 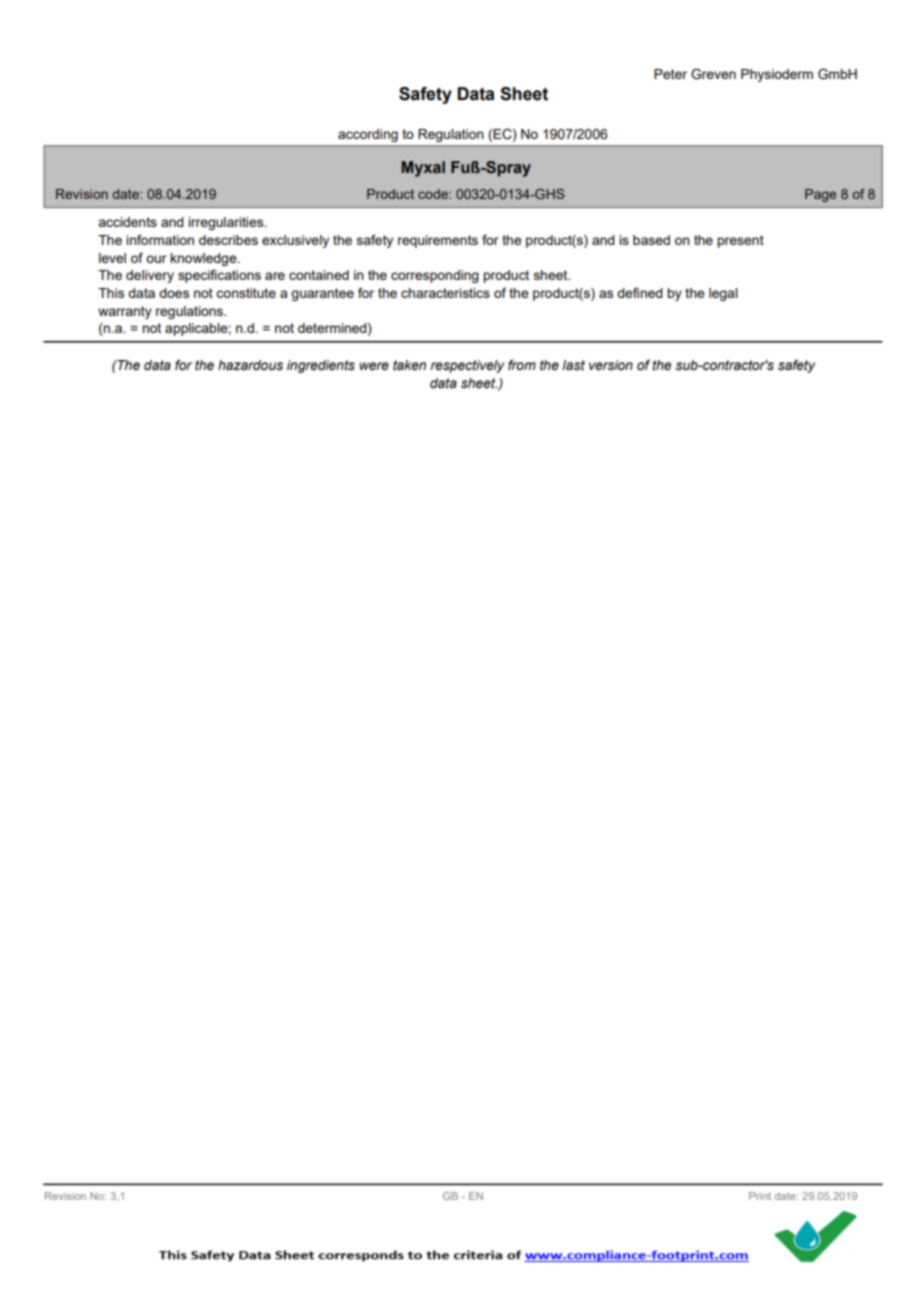 I want to click on according, so click(x=368, y=135).
